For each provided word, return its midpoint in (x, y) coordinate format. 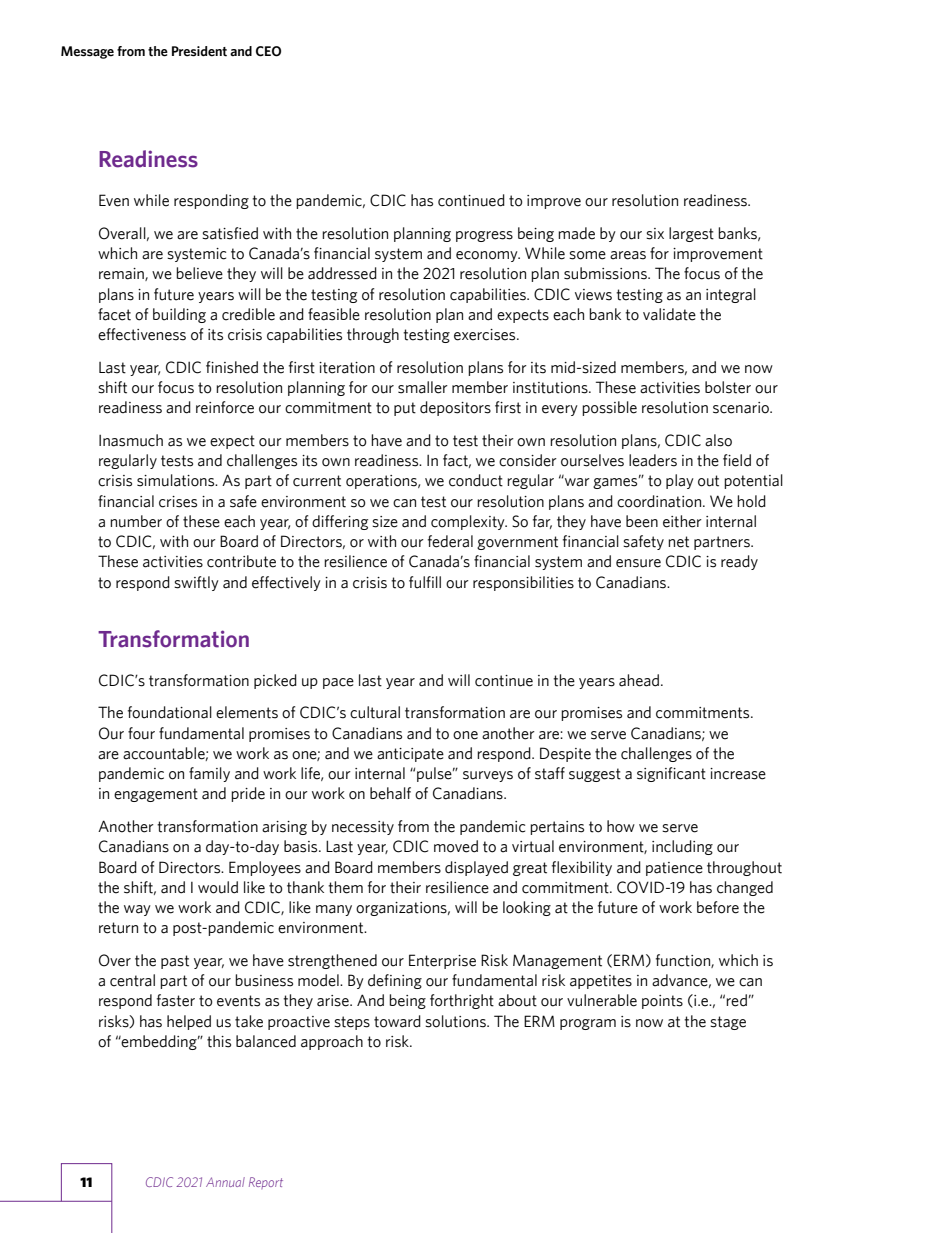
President (199, 51)
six (655, 234)
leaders (653, 460)
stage (728, 1023)
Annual (225, 1182)
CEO (268, 51)
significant (671, 774)
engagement (156, 795)
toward (397, 1021)
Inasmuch (131, 440)
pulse (435, 774)
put (405, 409)
